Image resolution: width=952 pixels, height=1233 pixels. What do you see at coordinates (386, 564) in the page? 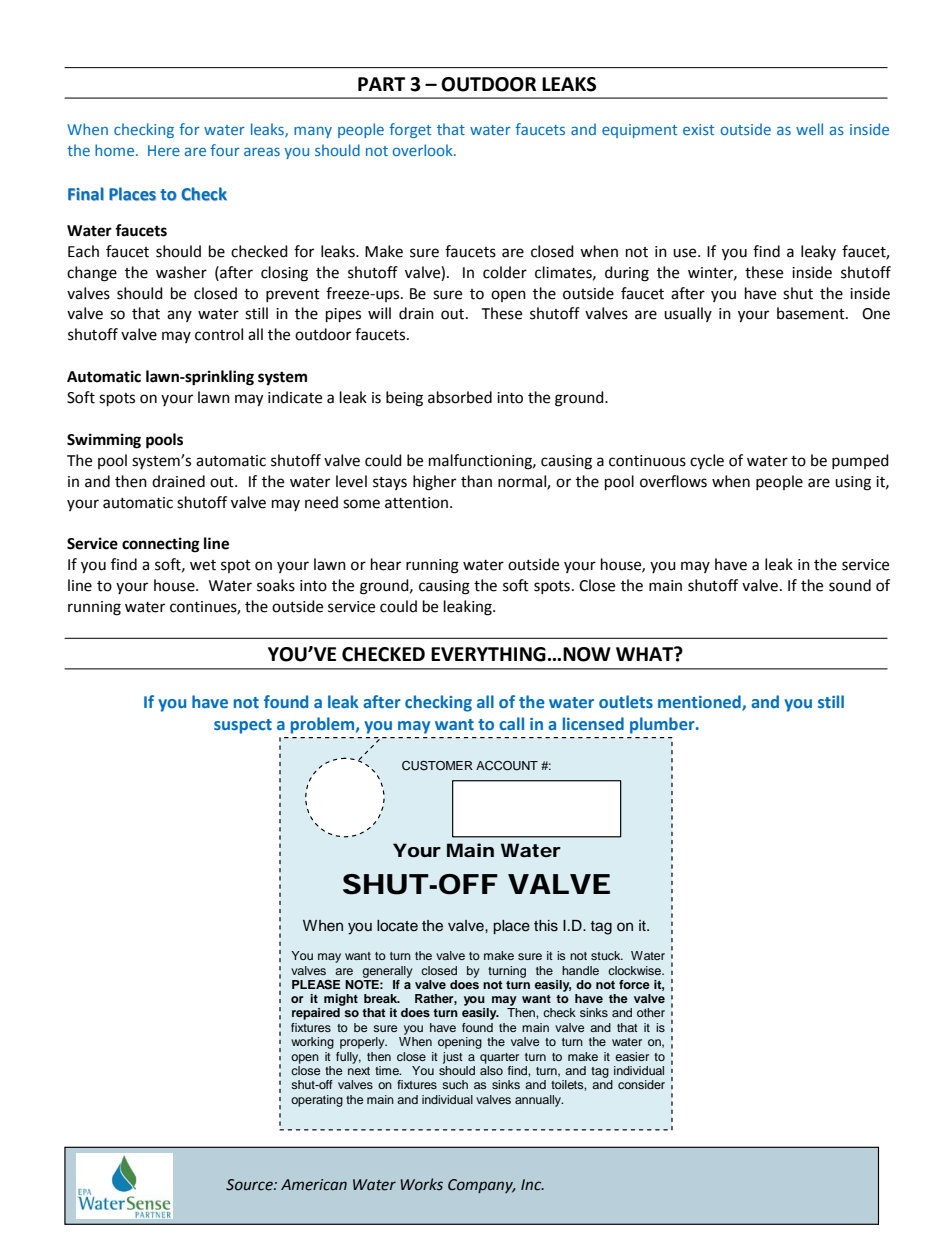
I see `hear` at bounding box center [386, 564].
